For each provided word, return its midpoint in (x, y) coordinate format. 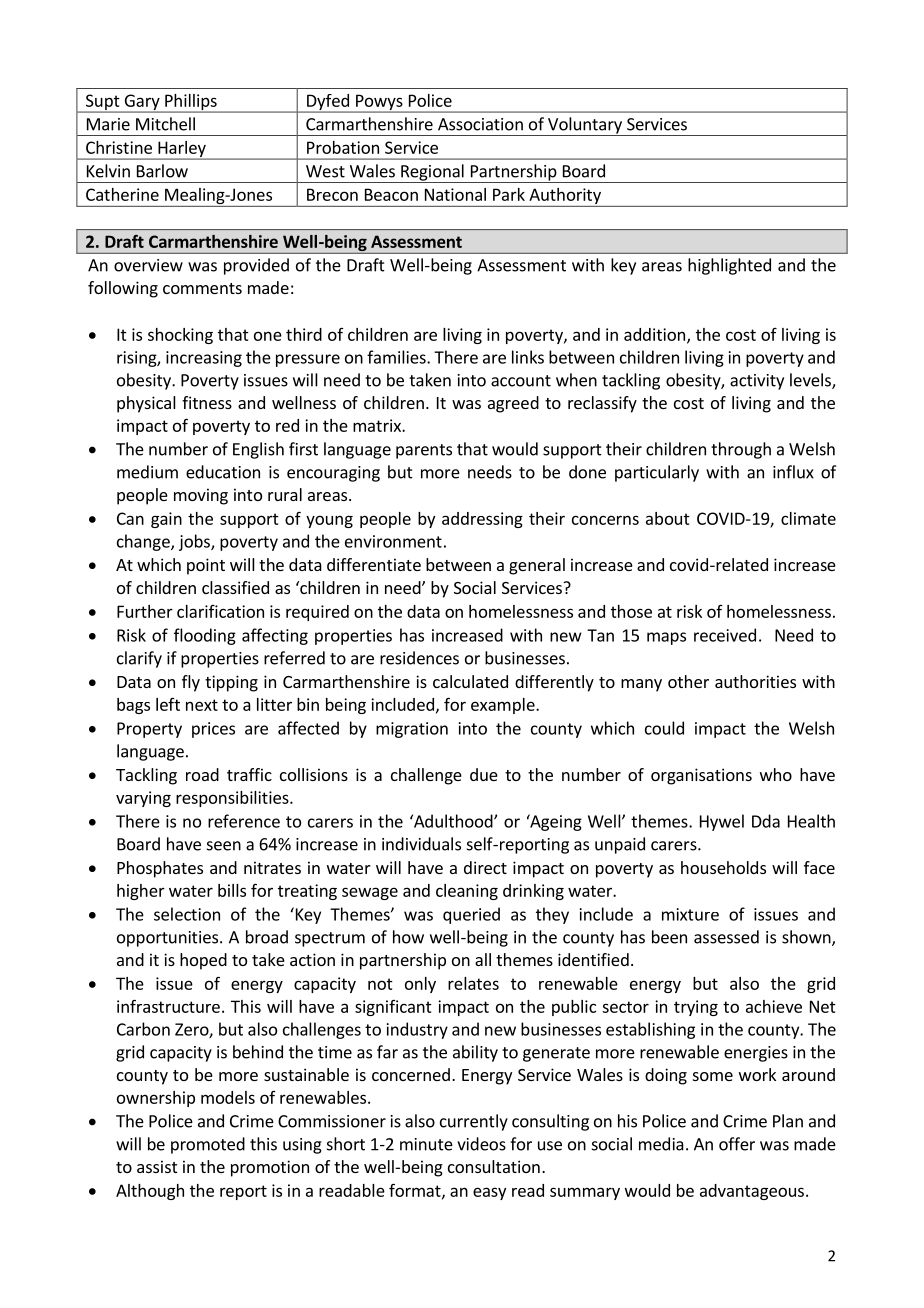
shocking (180, 336)
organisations (701, 776)
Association (480, 124)
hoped (203, 961)
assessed (726, 937)
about (668, 518)
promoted (208, 1145)
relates (473, 983)
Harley (182, 150)
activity (757, 382)
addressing (482, 520)
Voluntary (585, 126)
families (397, 357)
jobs (195, 542)
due (484, 774)
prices (213, 730)
